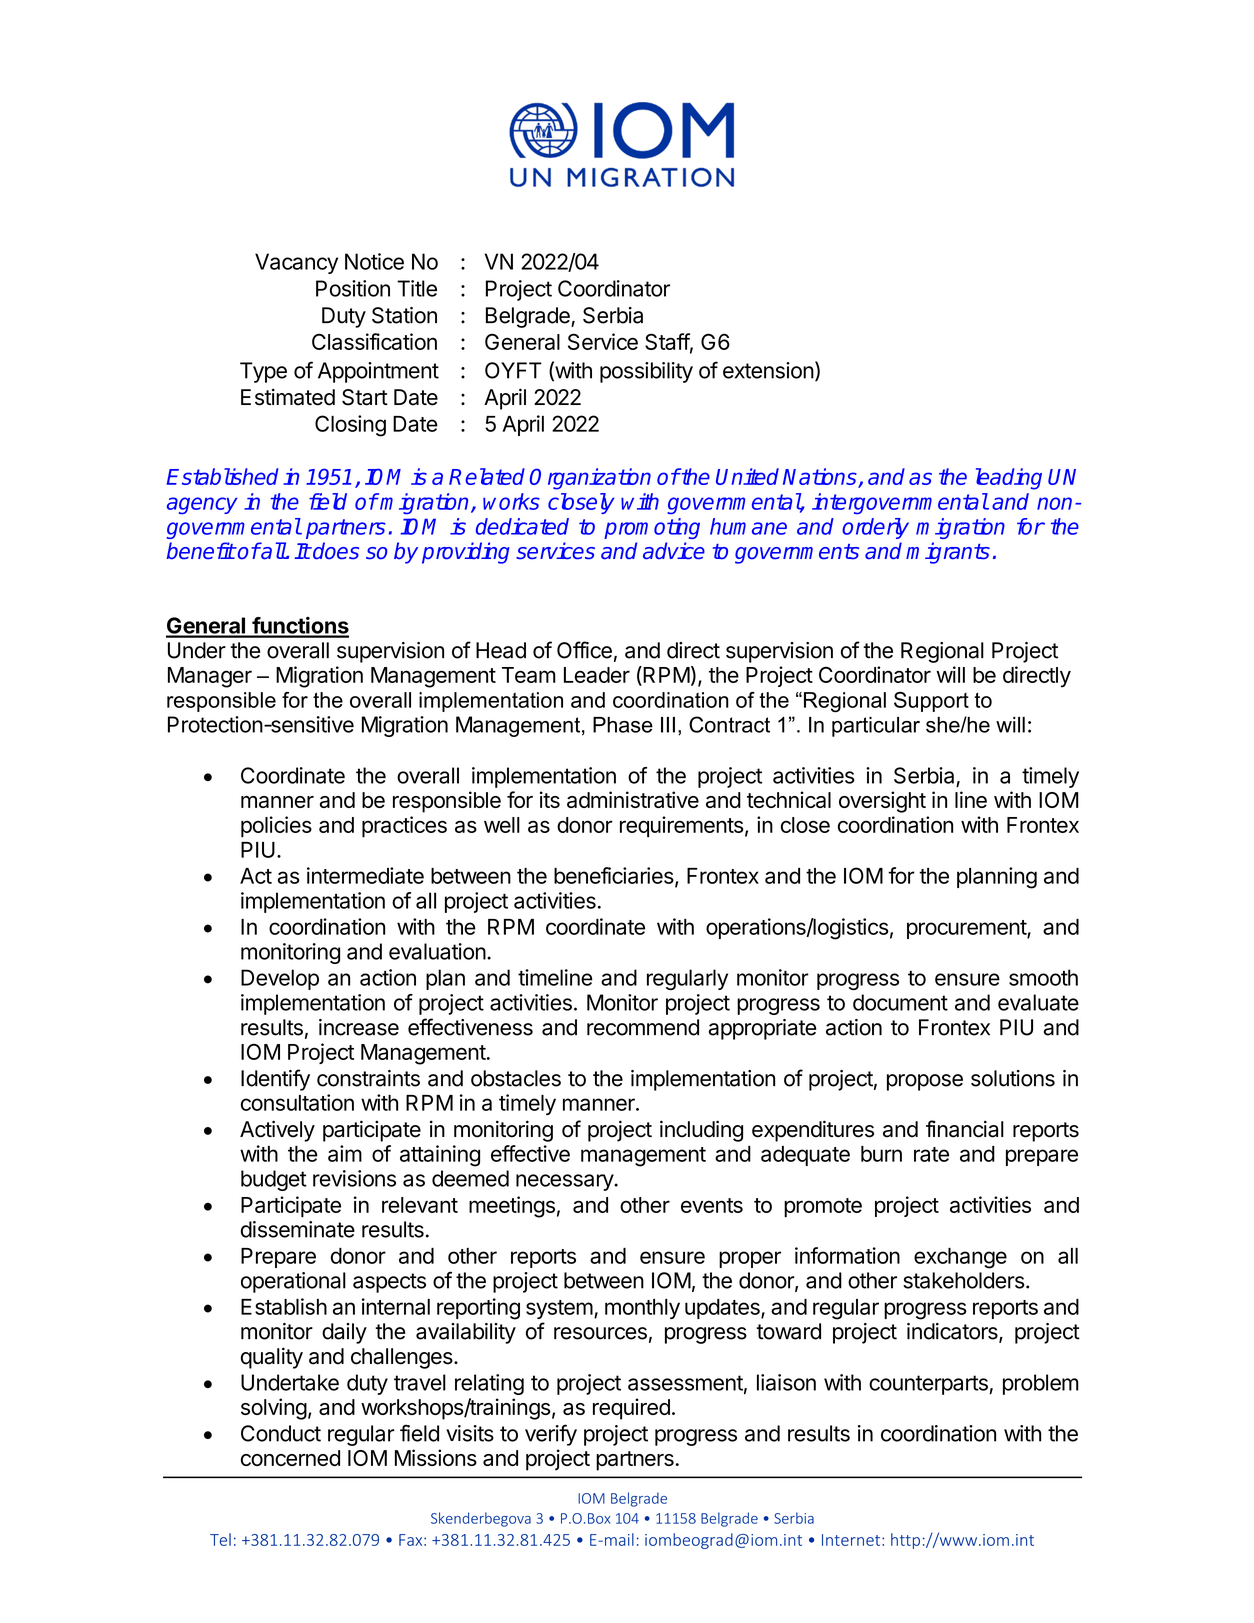 This page has width=1254, height=1623. What do you see at coordinates (365, 875) in the page?
I see `intermediate` at bounding box center [365, 875].
